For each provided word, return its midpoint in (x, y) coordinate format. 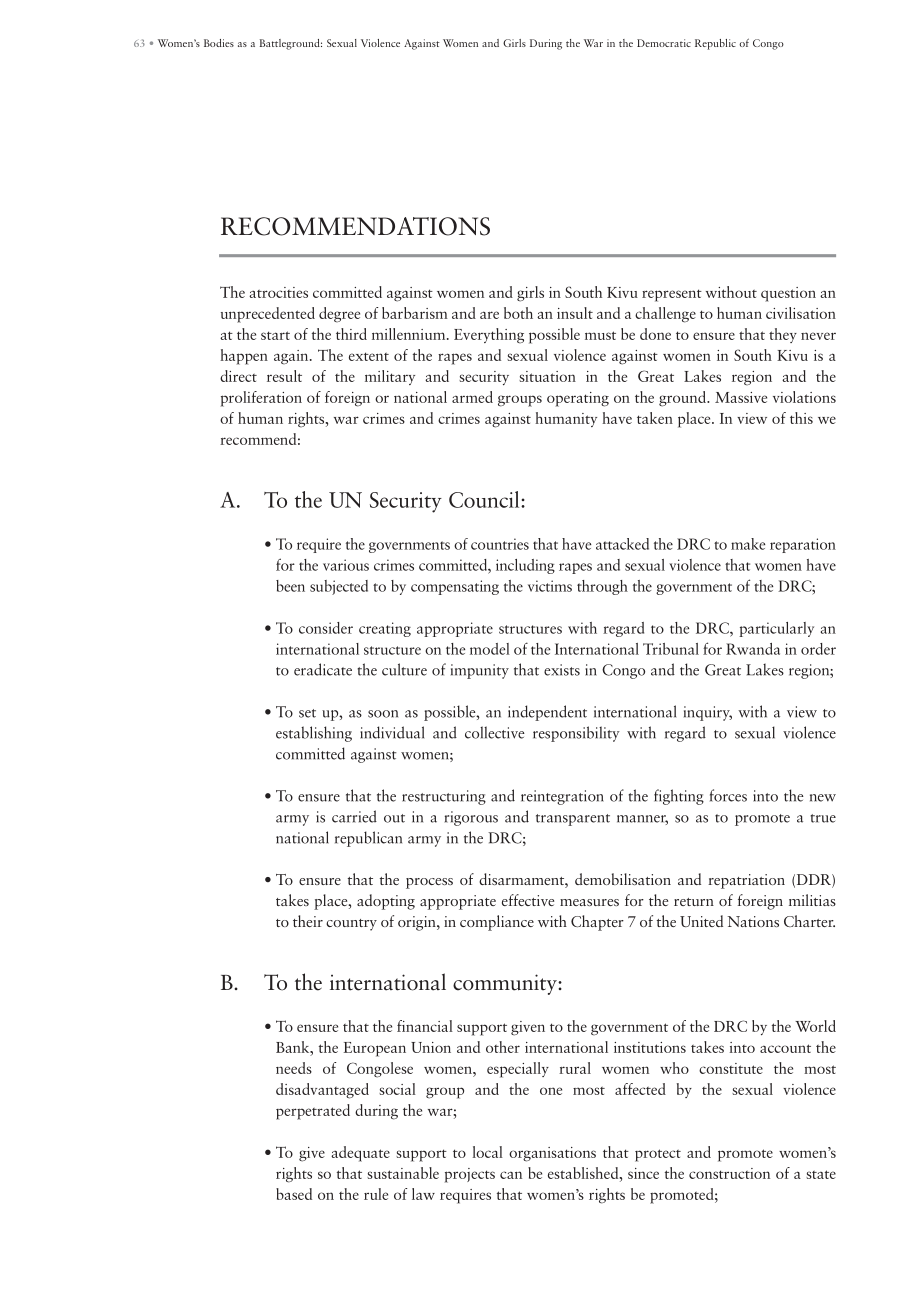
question (788, 294)
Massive (741, 397)
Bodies (219, 43)
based (294, 1194)
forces (728, 795)
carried (354, 816)
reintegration (562, 797)
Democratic (664, 43)
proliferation (261, 399)
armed (472, 397)
